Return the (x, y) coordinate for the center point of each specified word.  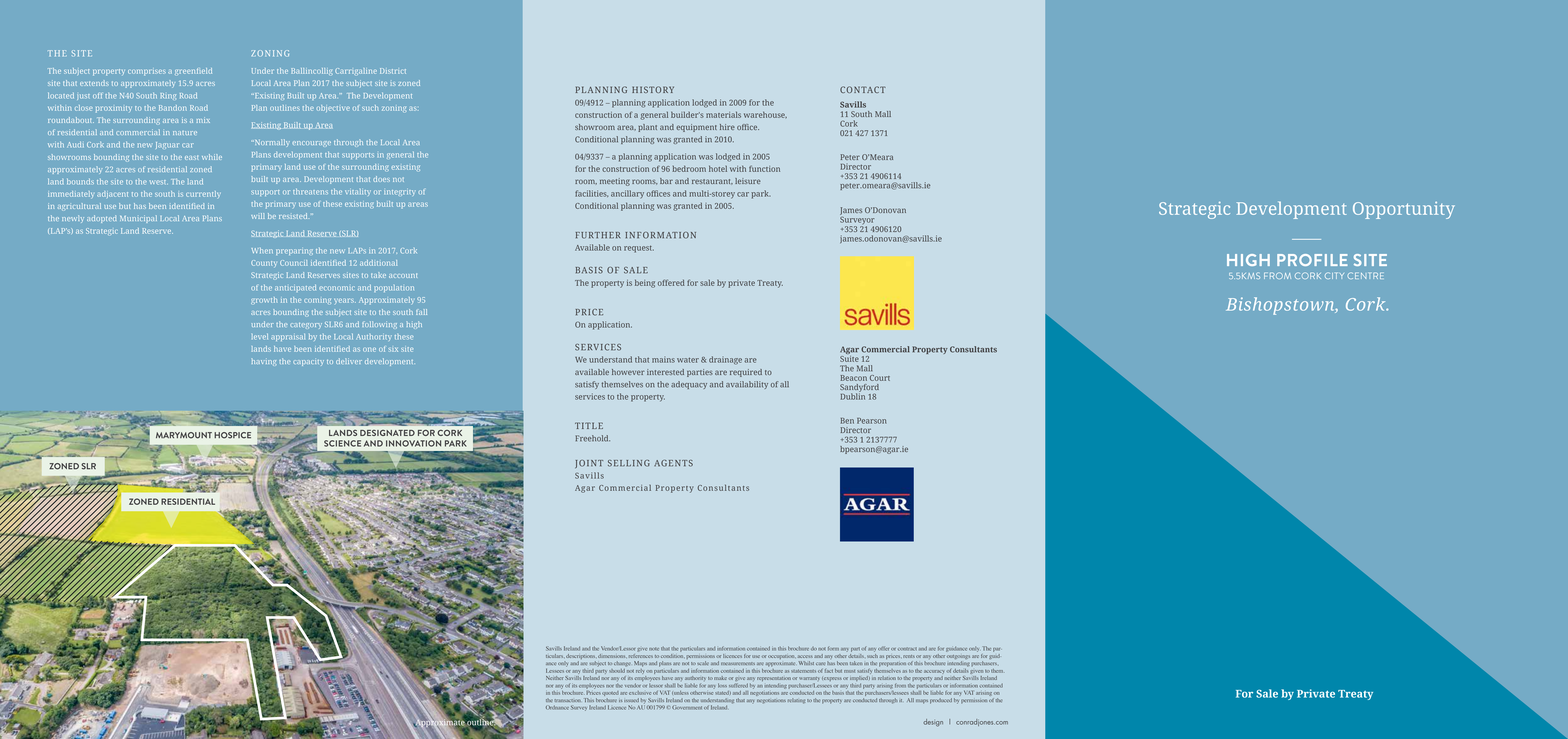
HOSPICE (232, 435)
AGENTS (673, 463)
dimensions (611, 656)
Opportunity (1404, 210)
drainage (725, 360)
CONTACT (863, 89)
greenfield (193, 71)
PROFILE (1312, 260)
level (260, 337)
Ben (847, 421)
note (654, 649)
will (258, 216)
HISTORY (653, 89)
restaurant (712, 181)
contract (907, 649)
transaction (568, 700)
